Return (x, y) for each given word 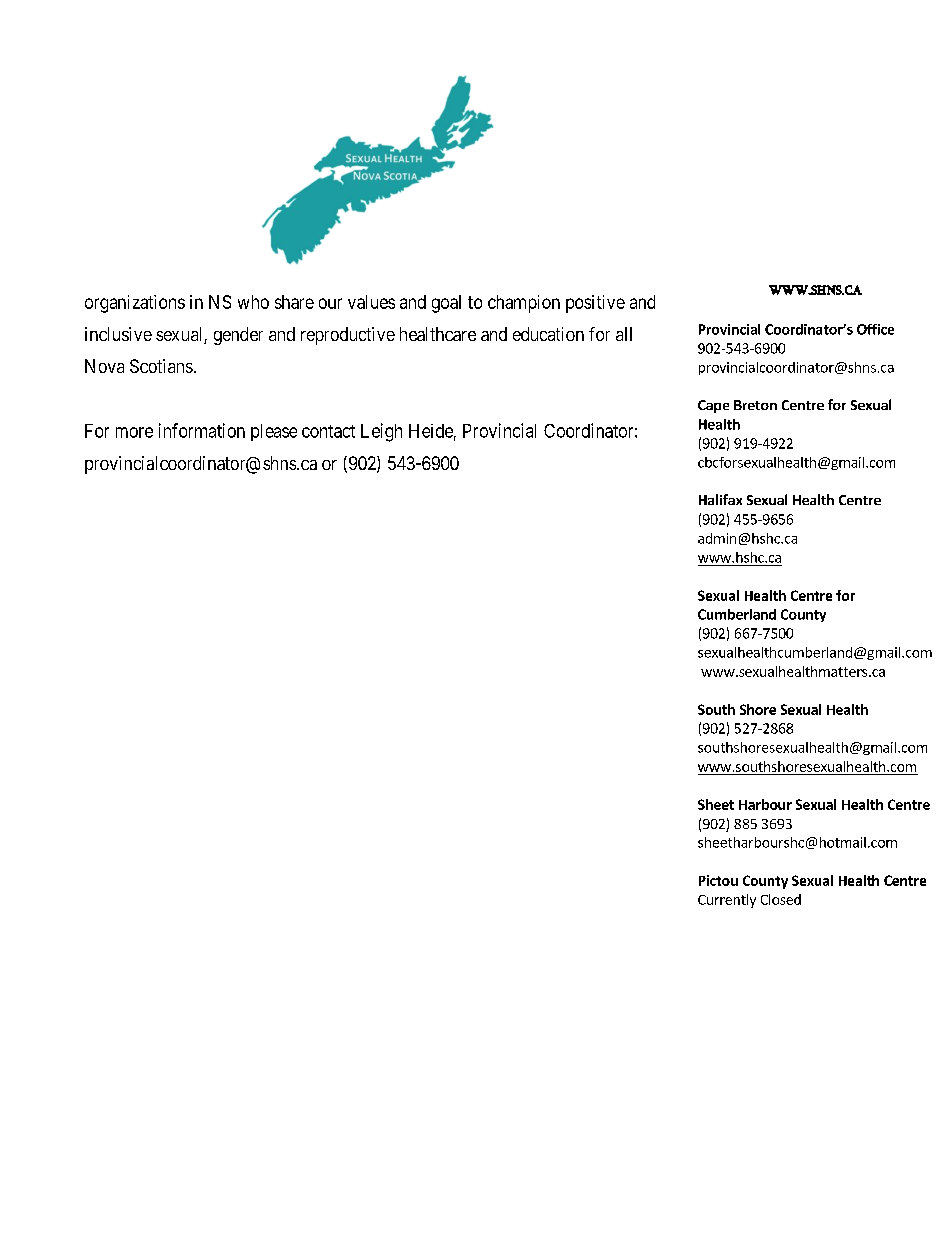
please (274, 432)
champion (524, 304)
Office (875, 329)
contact (328, 431)
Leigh (381, 432)
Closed (781, 899)
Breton (755, 405)
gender (238, 336)
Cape (713, 406)
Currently (727, 901)
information (202, 430)
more (134, 432)
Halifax (720, 499)
